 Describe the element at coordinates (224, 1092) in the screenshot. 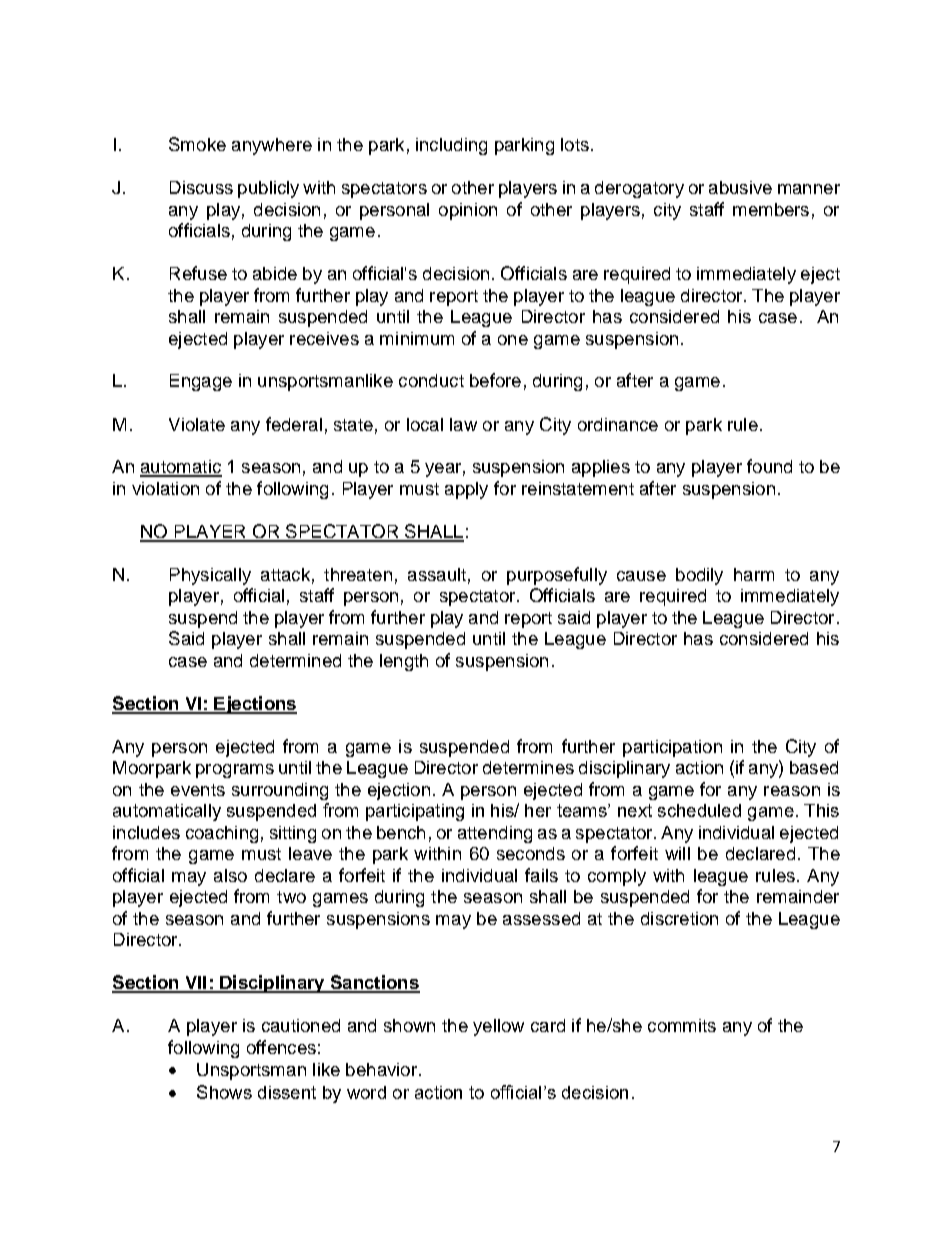

I see `Shows` at that location.
